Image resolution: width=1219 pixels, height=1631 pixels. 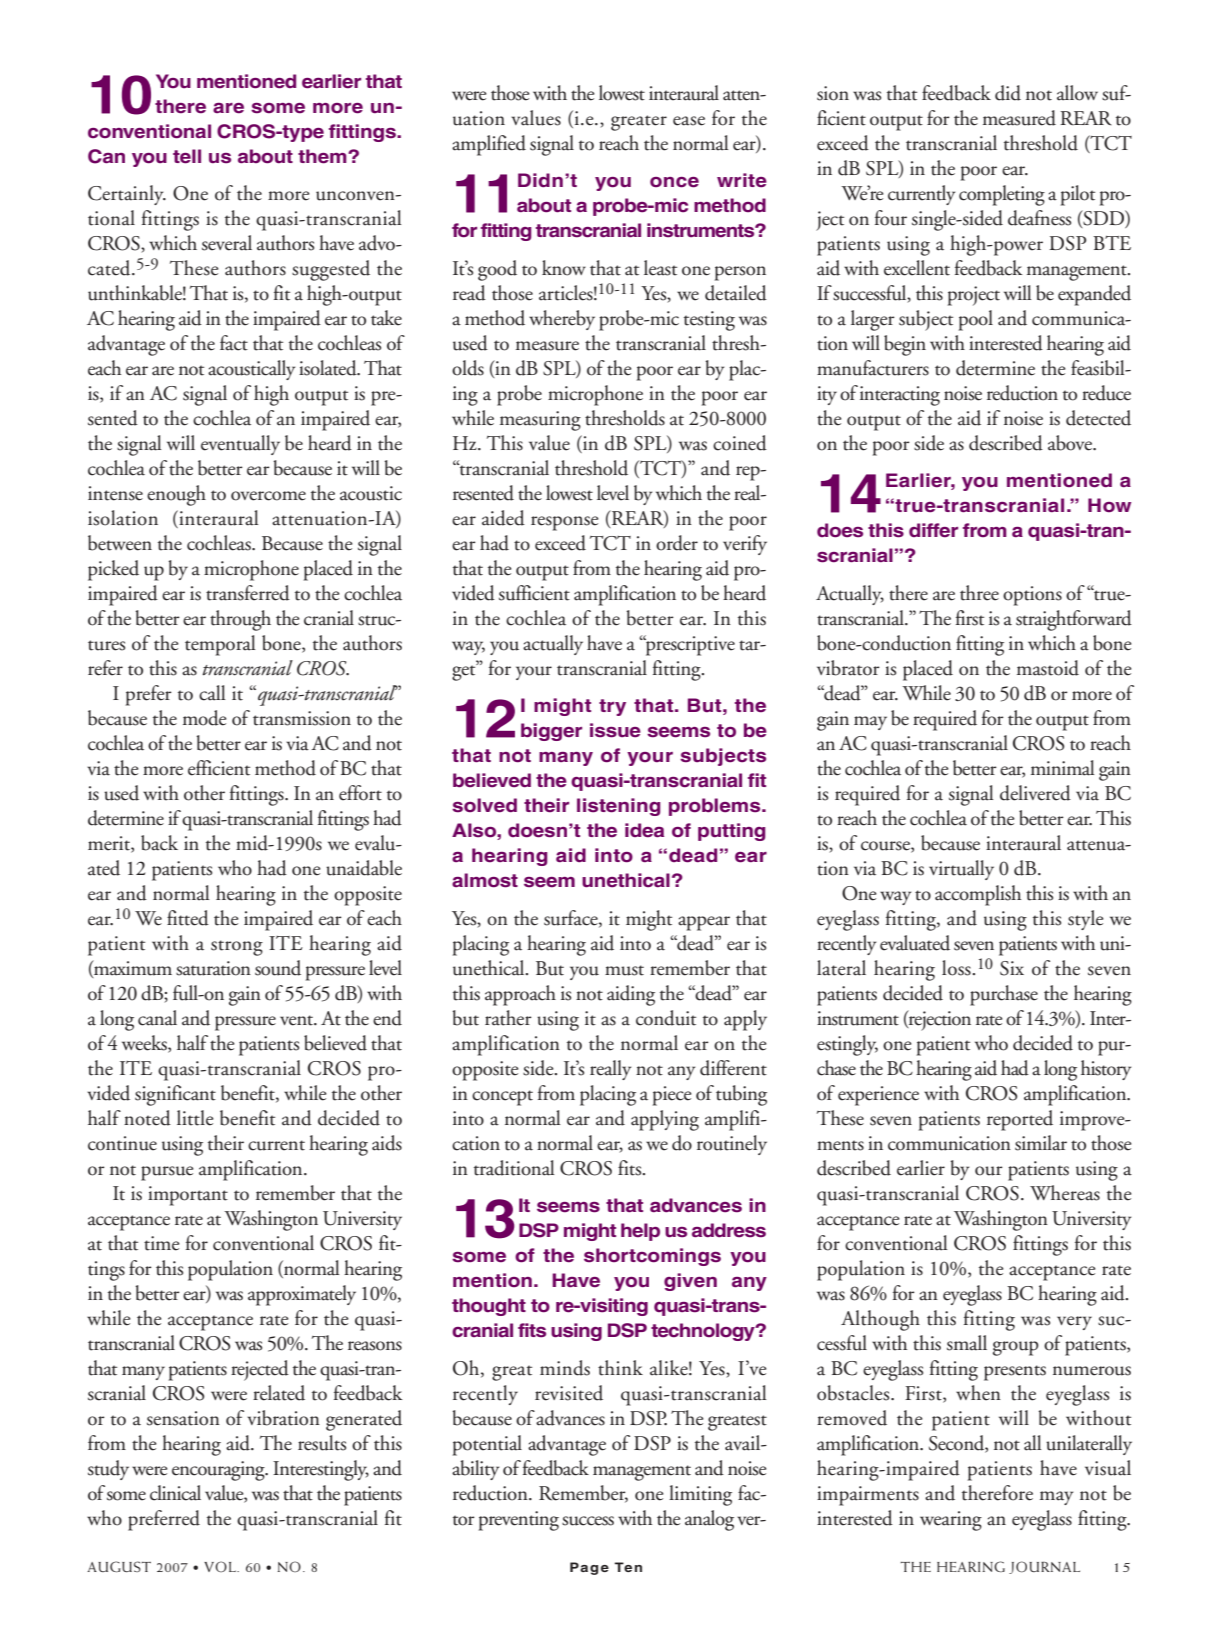 I want to click on tell, so click(x=187, y=156).
